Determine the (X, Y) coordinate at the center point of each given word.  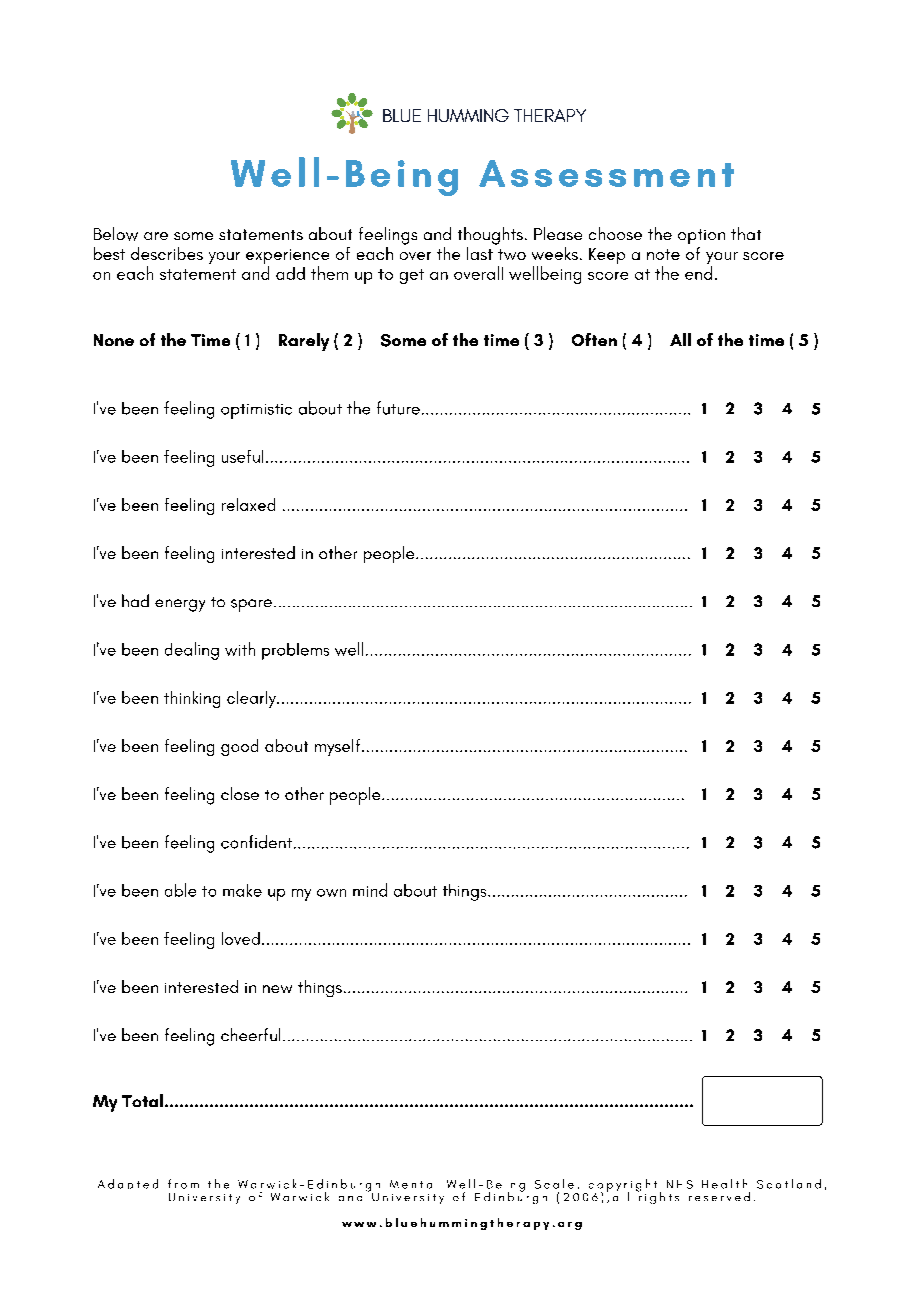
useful (242, 456)
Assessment (606, 173)
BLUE (402, 115)
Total (142, 1100)
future (398, 408)
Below (116, 234)
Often (594, 339)
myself (339, 747)
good (239, 747)
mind (370, 890)
